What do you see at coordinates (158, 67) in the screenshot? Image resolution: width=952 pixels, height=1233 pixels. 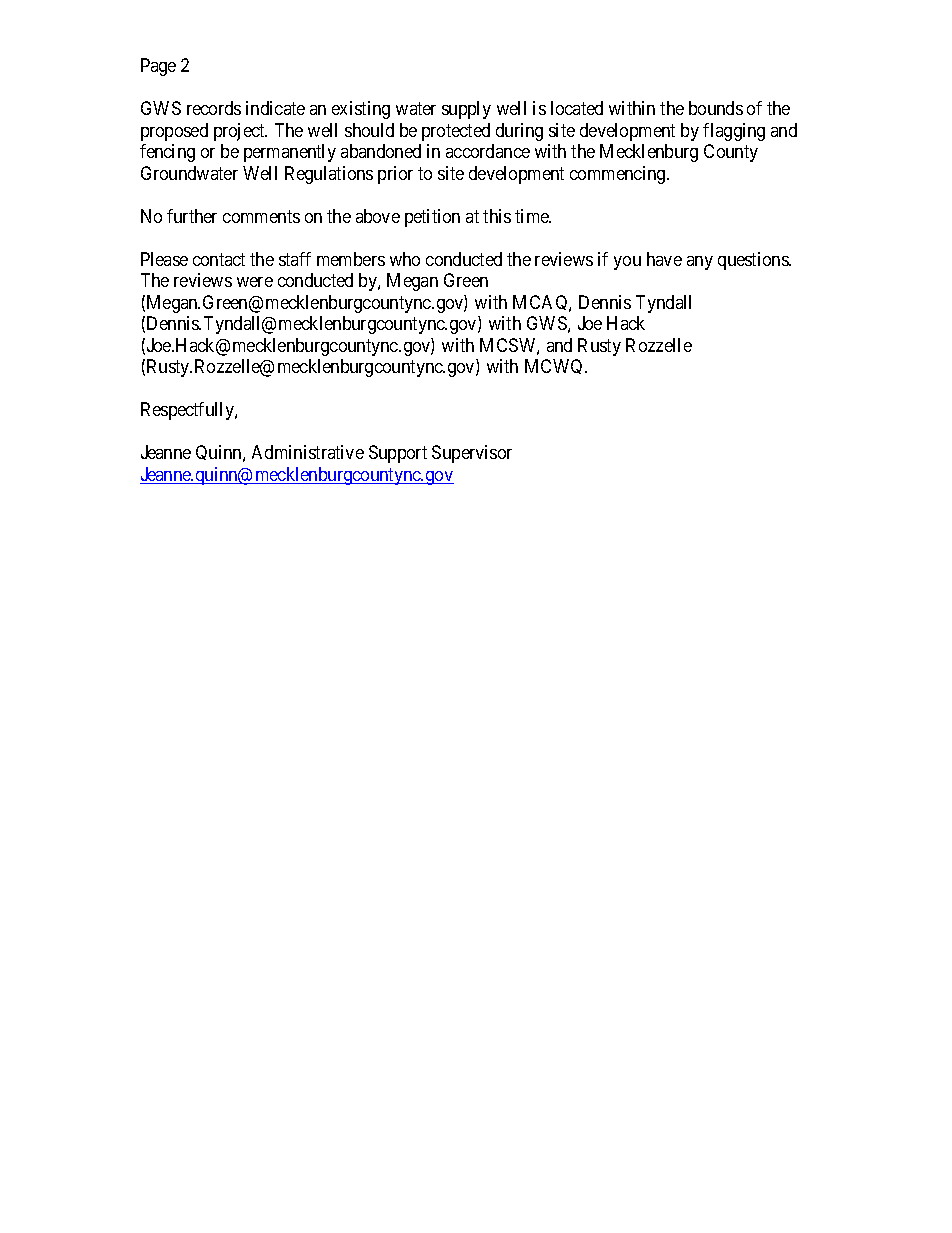 I see `Page` at bounding box center [158, 67].
